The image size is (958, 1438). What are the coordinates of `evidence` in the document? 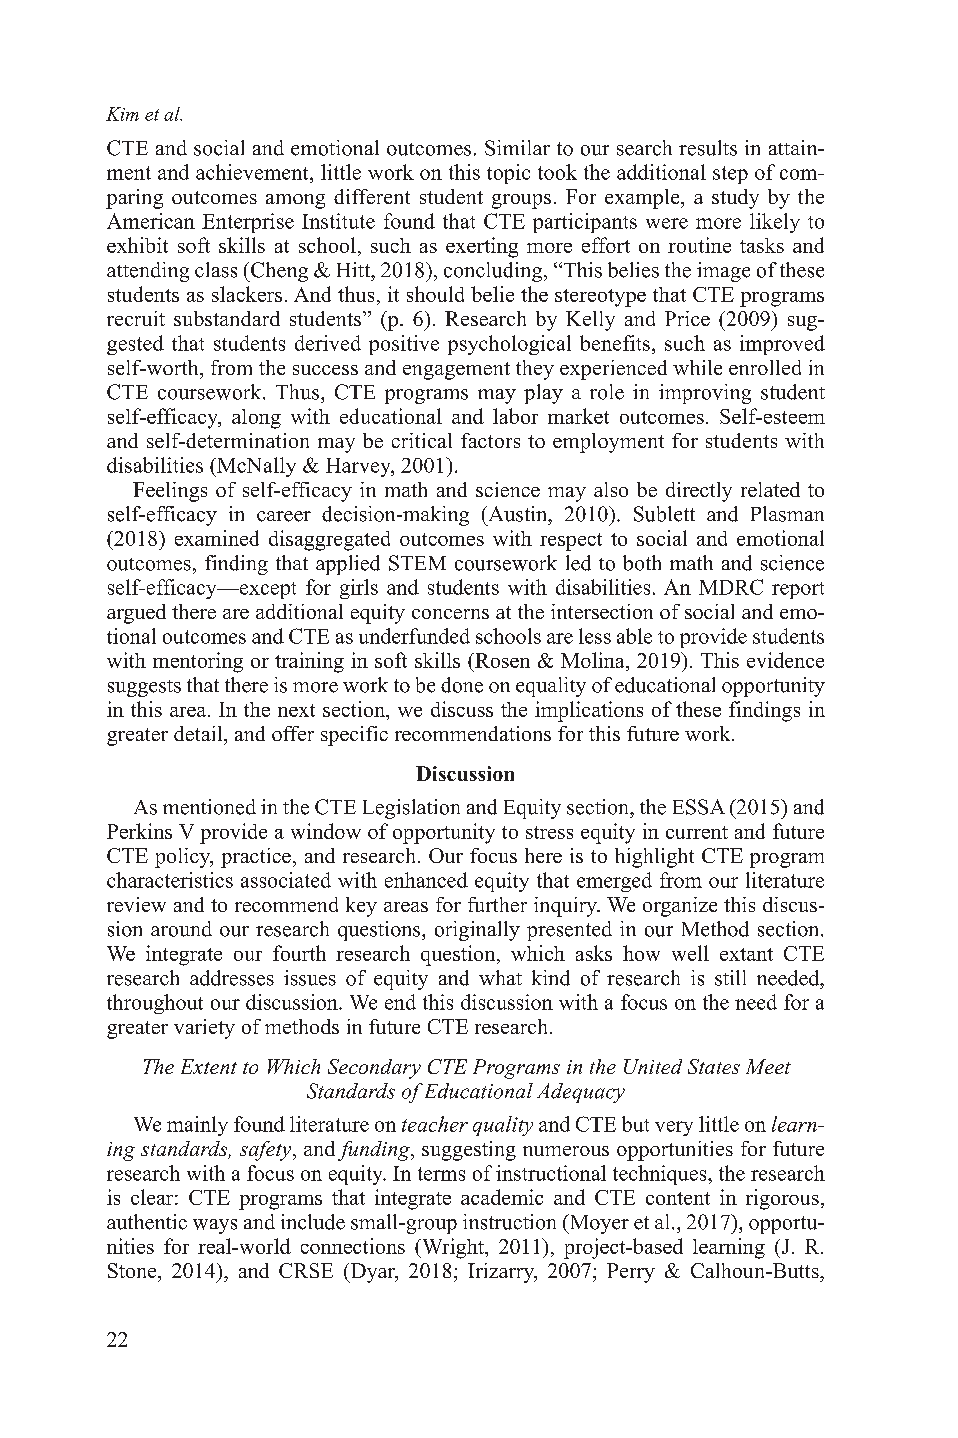 It's located at (785, 660).
